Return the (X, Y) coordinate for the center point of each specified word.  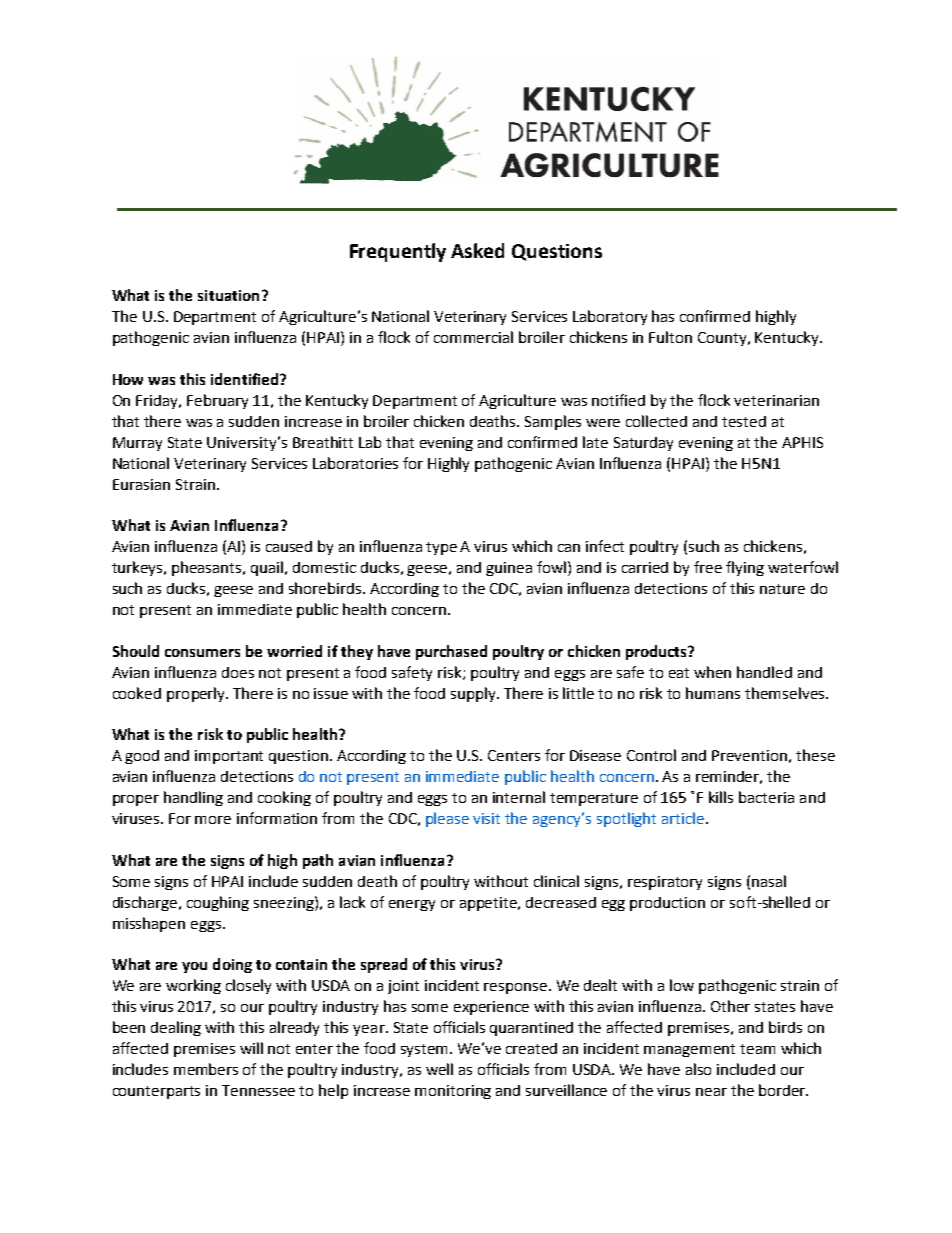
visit (486, 818)
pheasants (208, 568)
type (441, 548)
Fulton (670, 337)
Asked (477, 250)
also (698, 1069)
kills (721, 797)
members (206, 1069)
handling (193, 798)
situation (228, 295)
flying (745, 568)
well (439, 1069)
